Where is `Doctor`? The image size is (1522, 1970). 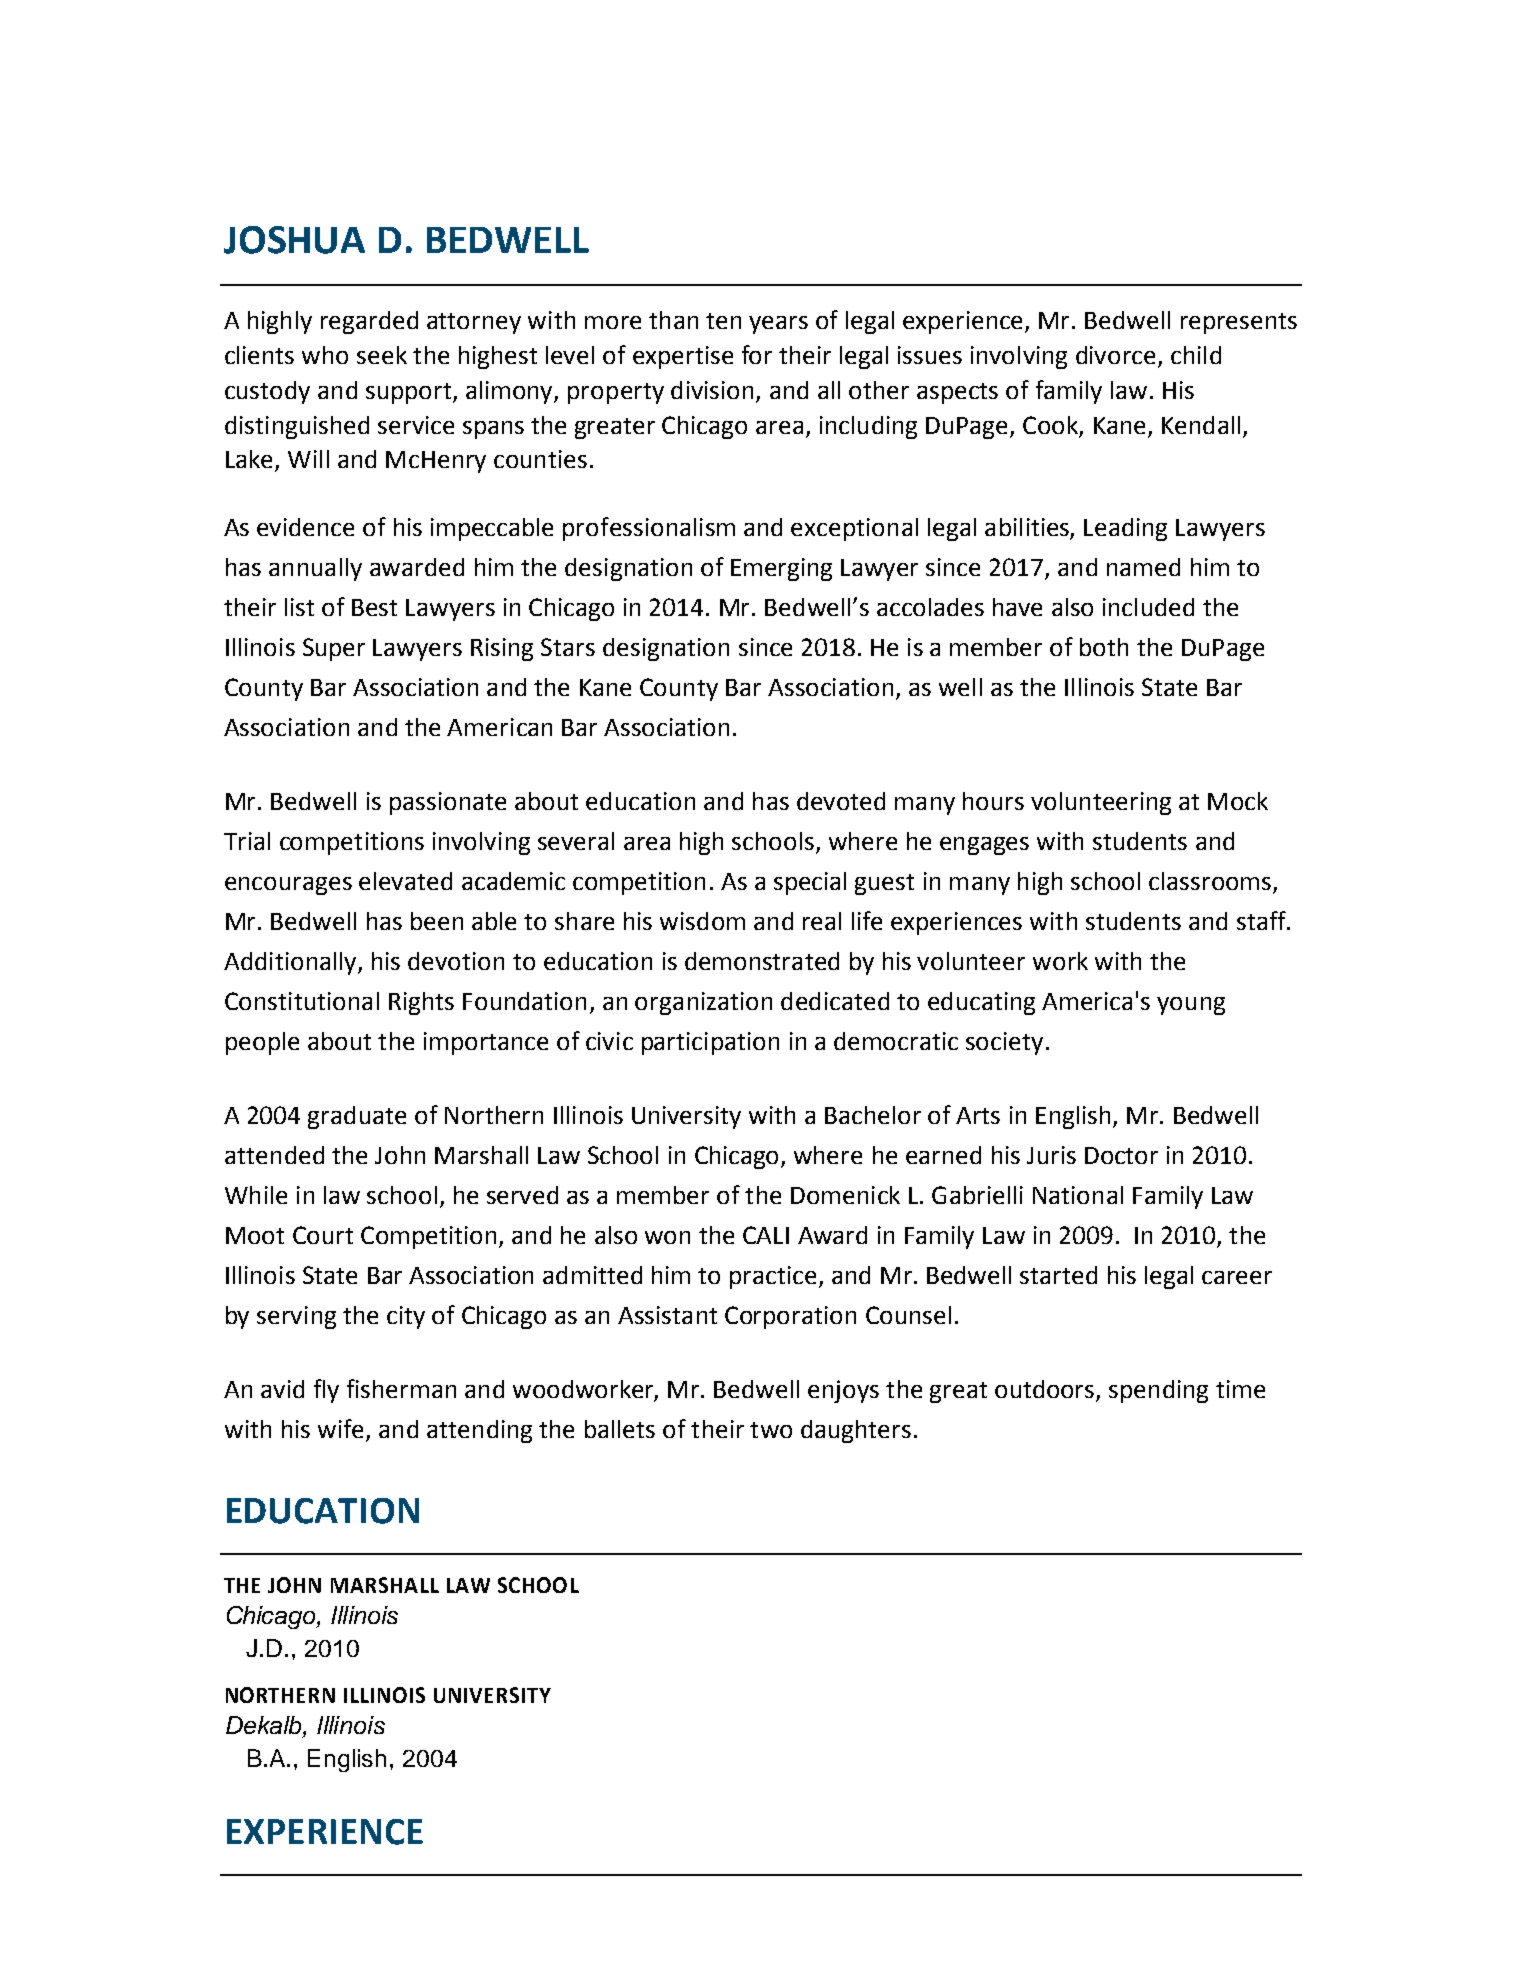 Doctor is located at coordinates (1121, 1155).
